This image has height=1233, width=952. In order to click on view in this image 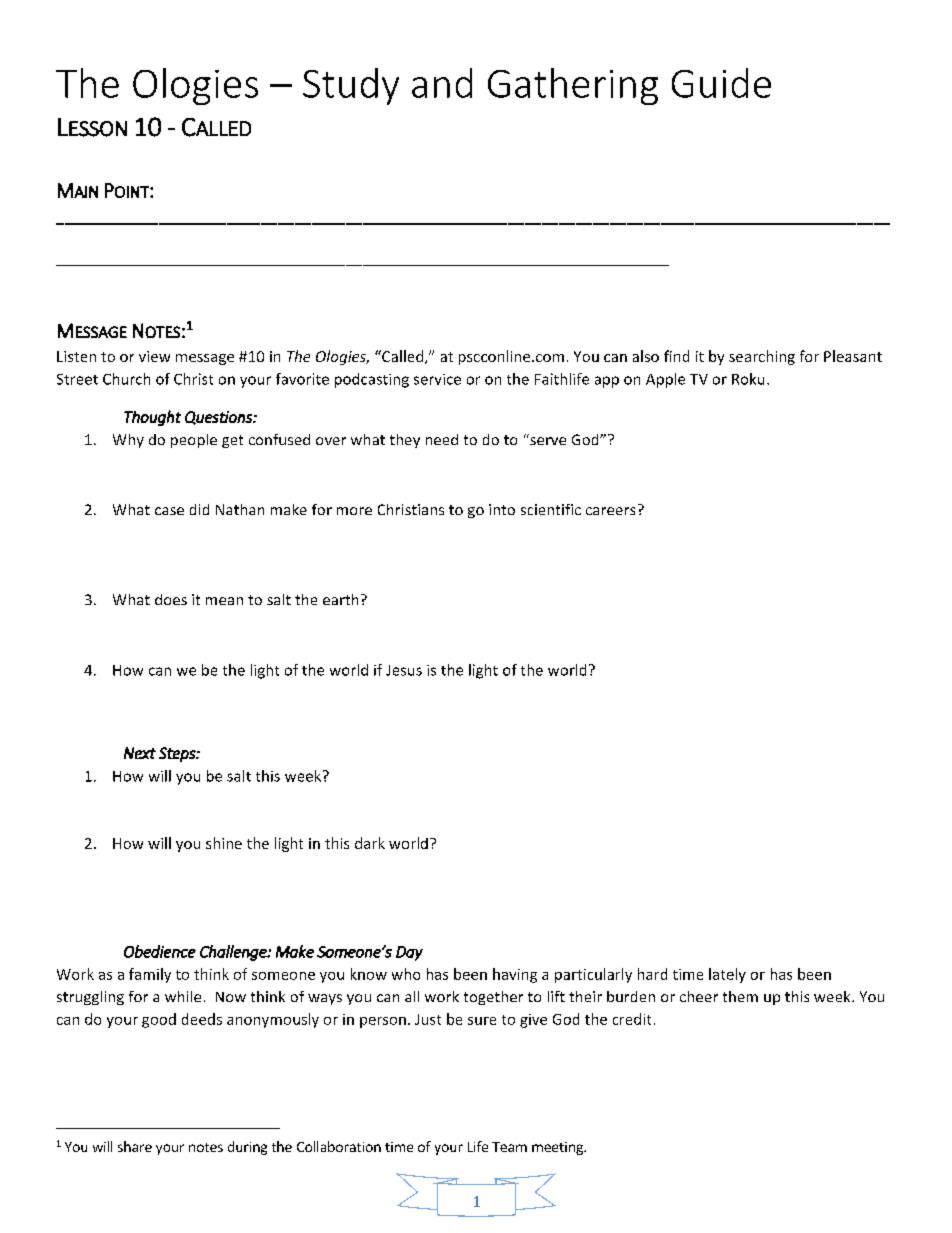, I will do `click(154, 356)`.
